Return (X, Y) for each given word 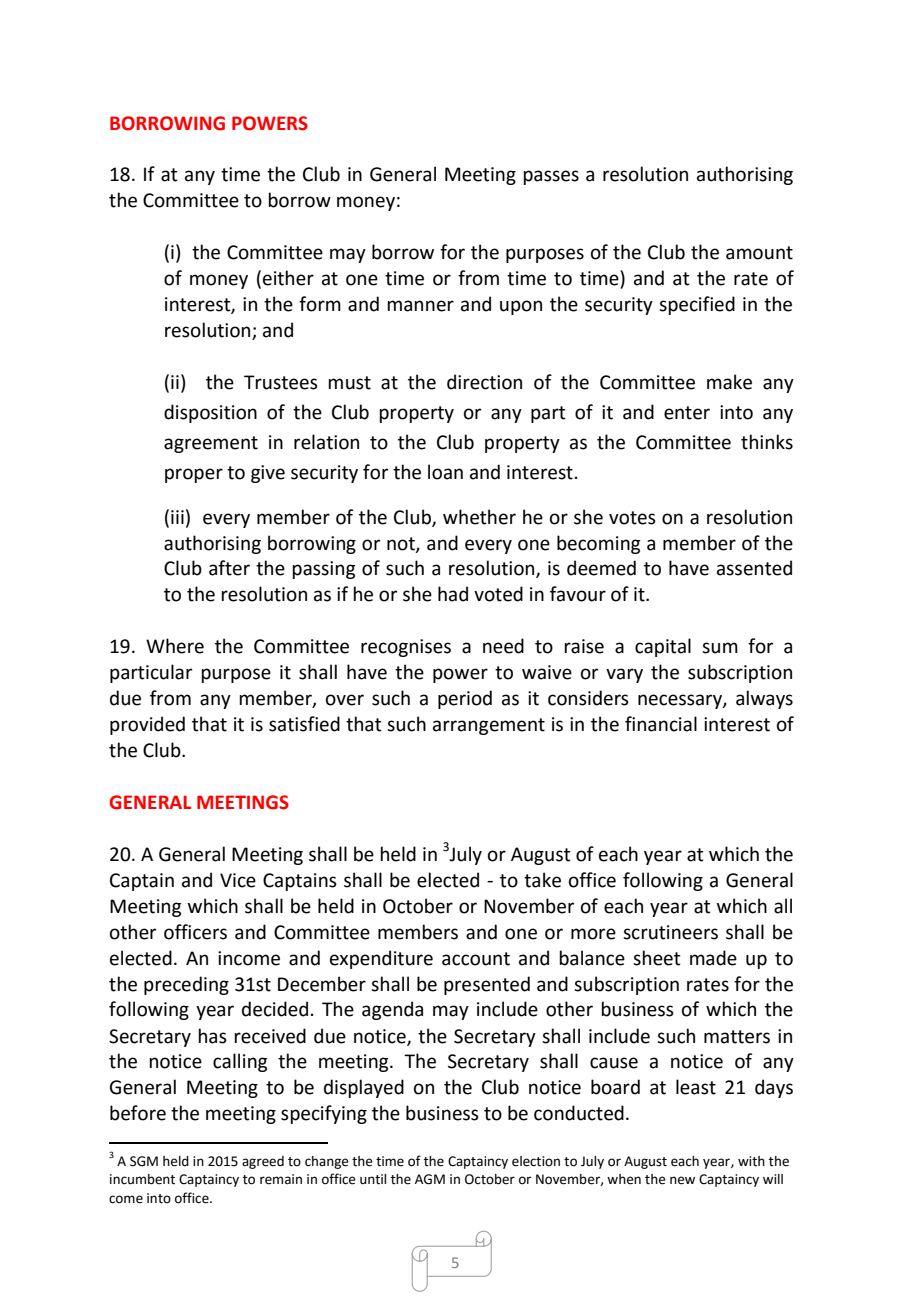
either (288, 278)
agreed (263, 1162)
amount (759, 253)
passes (551, 177)
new (682, 1180)
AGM (430, 1179)
